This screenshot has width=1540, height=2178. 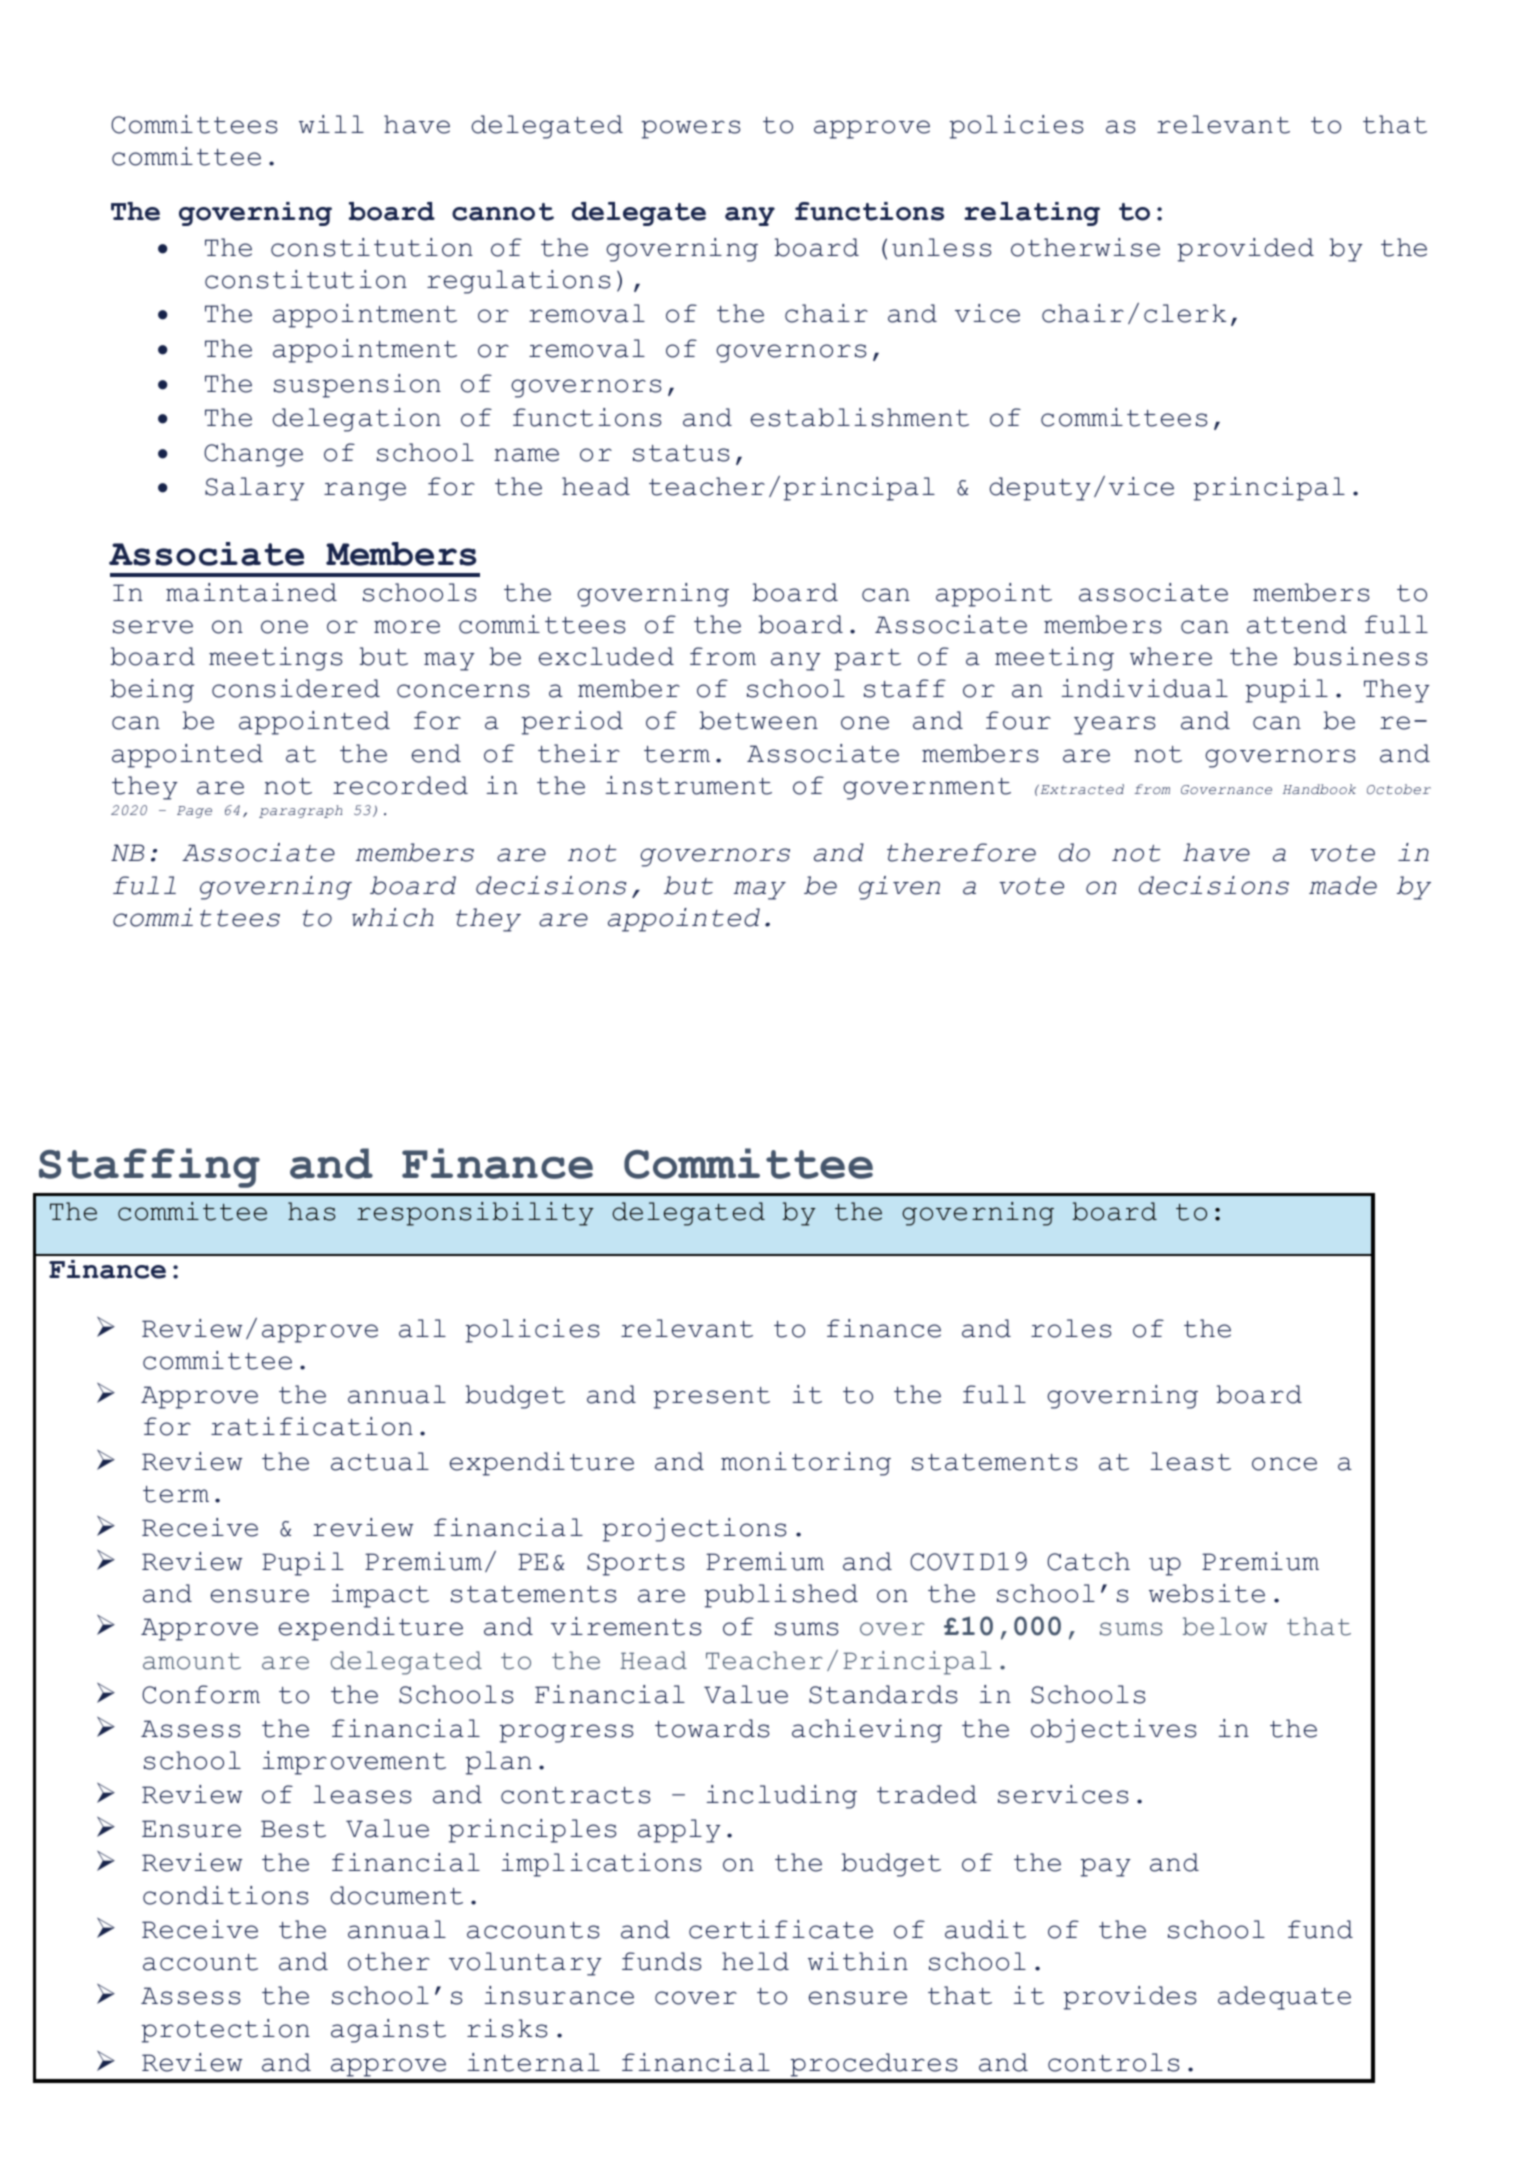 What do you see at coordinates (1190, 1461) in the screenshot?
I see `least` at bounding box center [1190, 1461].
